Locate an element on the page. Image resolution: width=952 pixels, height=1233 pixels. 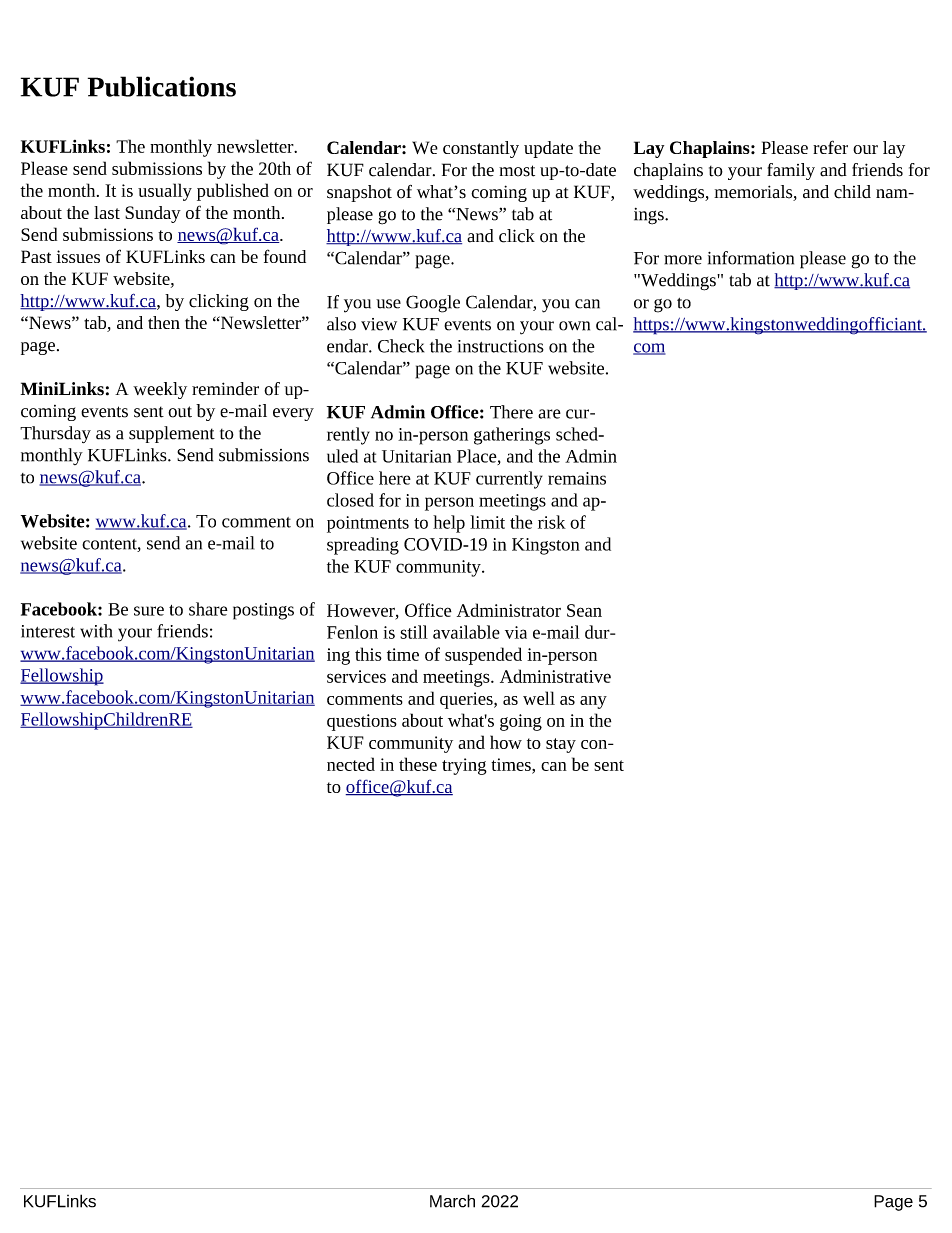
family is located at coordinates (791, 171).
